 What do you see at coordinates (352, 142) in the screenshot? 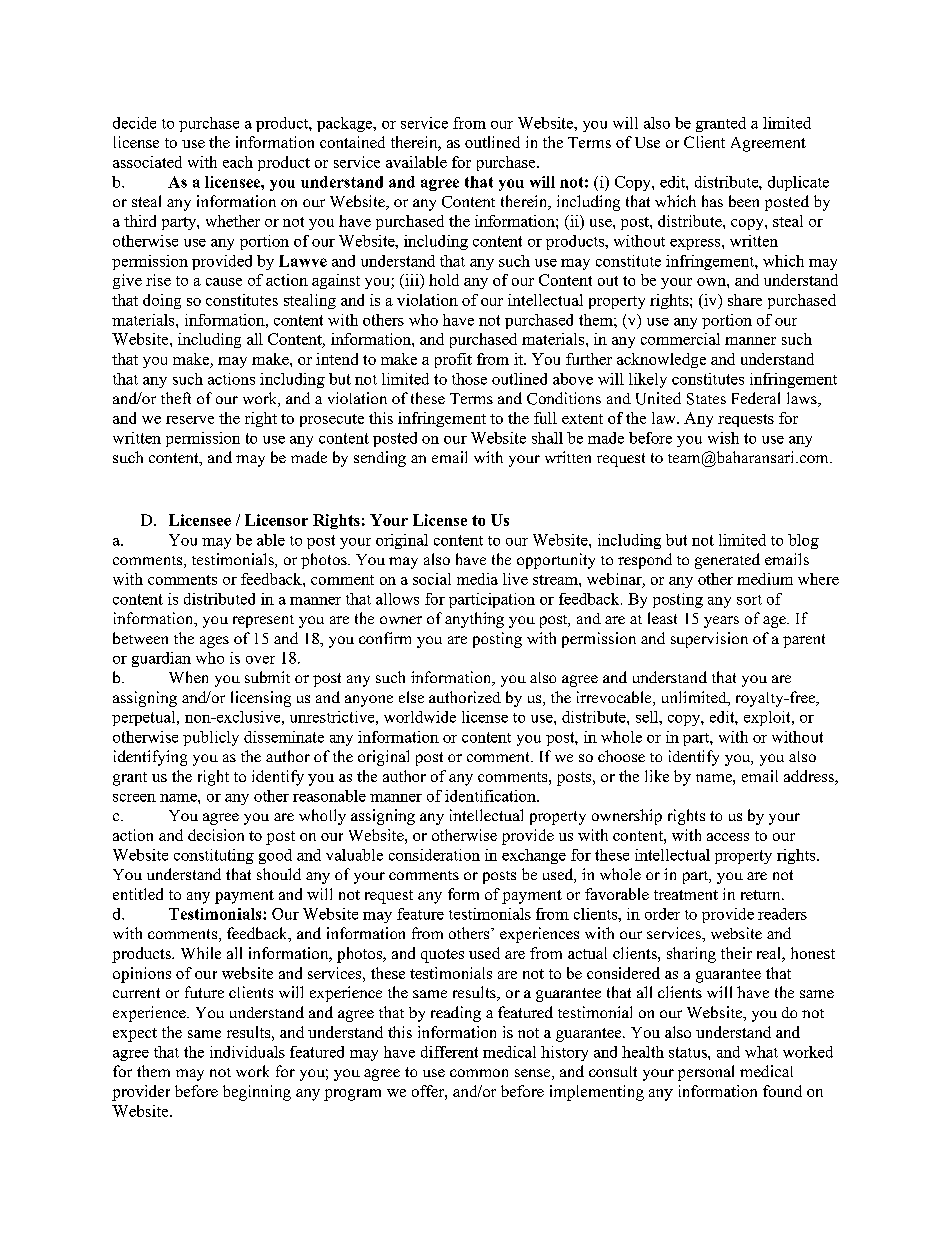
I see `contained` at bounding box center [352, 142].
